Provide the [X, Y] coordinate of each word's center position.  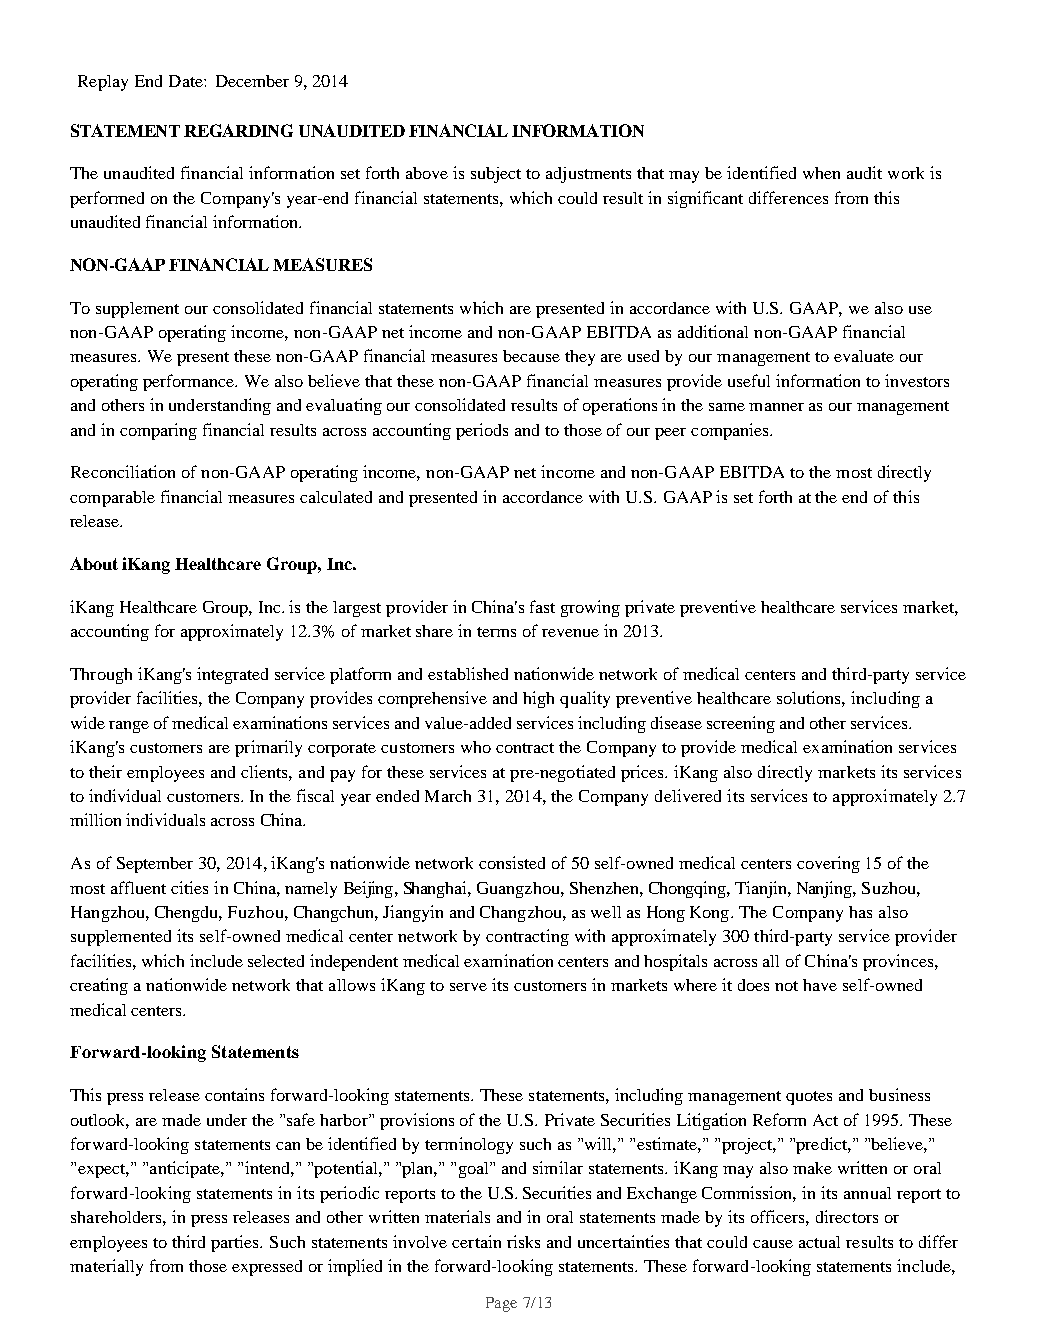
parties [236, 1243]
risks [523, 1241]
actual [819, 1242]
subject [496, 175]
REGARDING [238, 130]
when [821, 173]
